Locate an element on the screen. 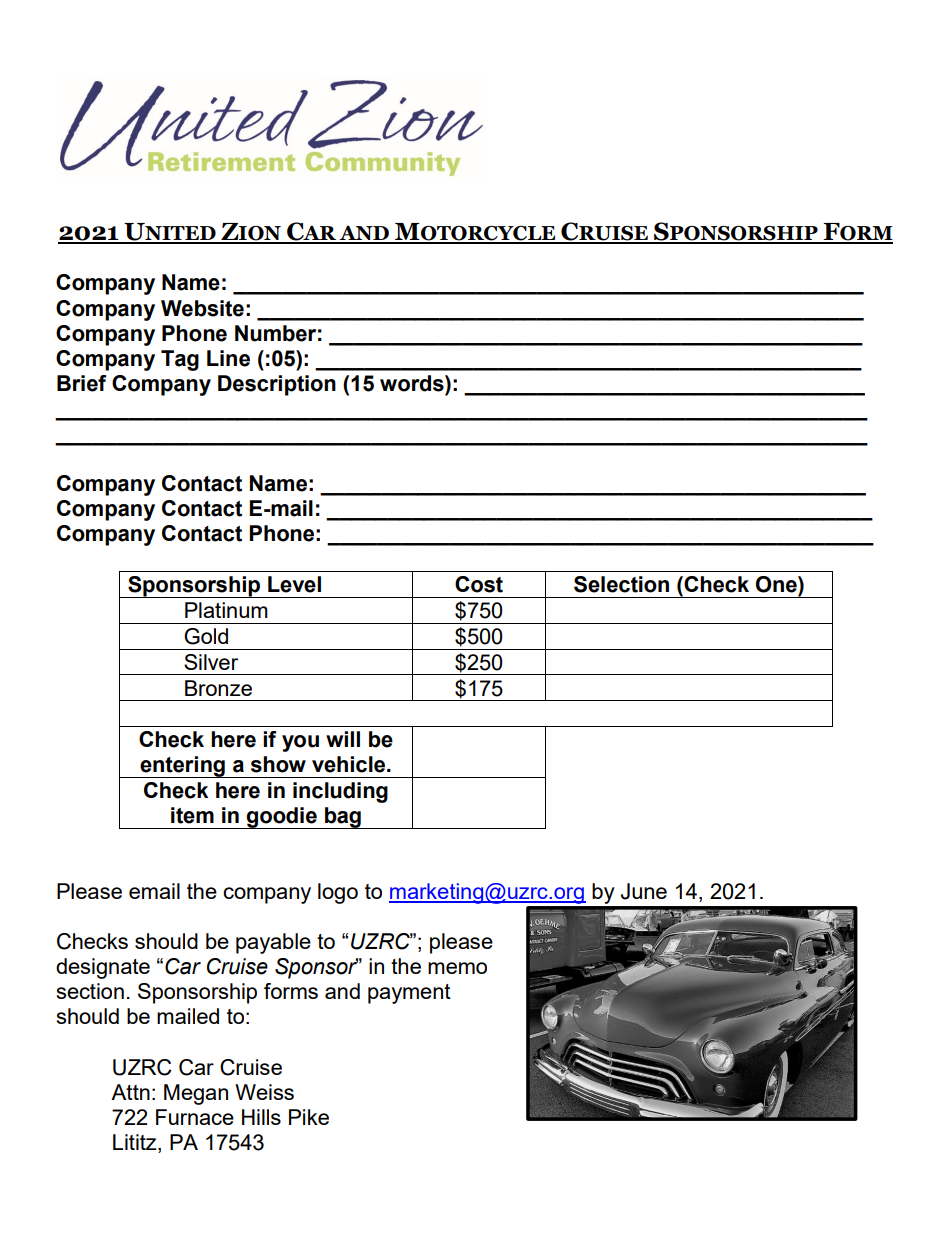 Image resolution: width=952 pixels, height=1233 pixels. item is located at coordinates (192, 815).
